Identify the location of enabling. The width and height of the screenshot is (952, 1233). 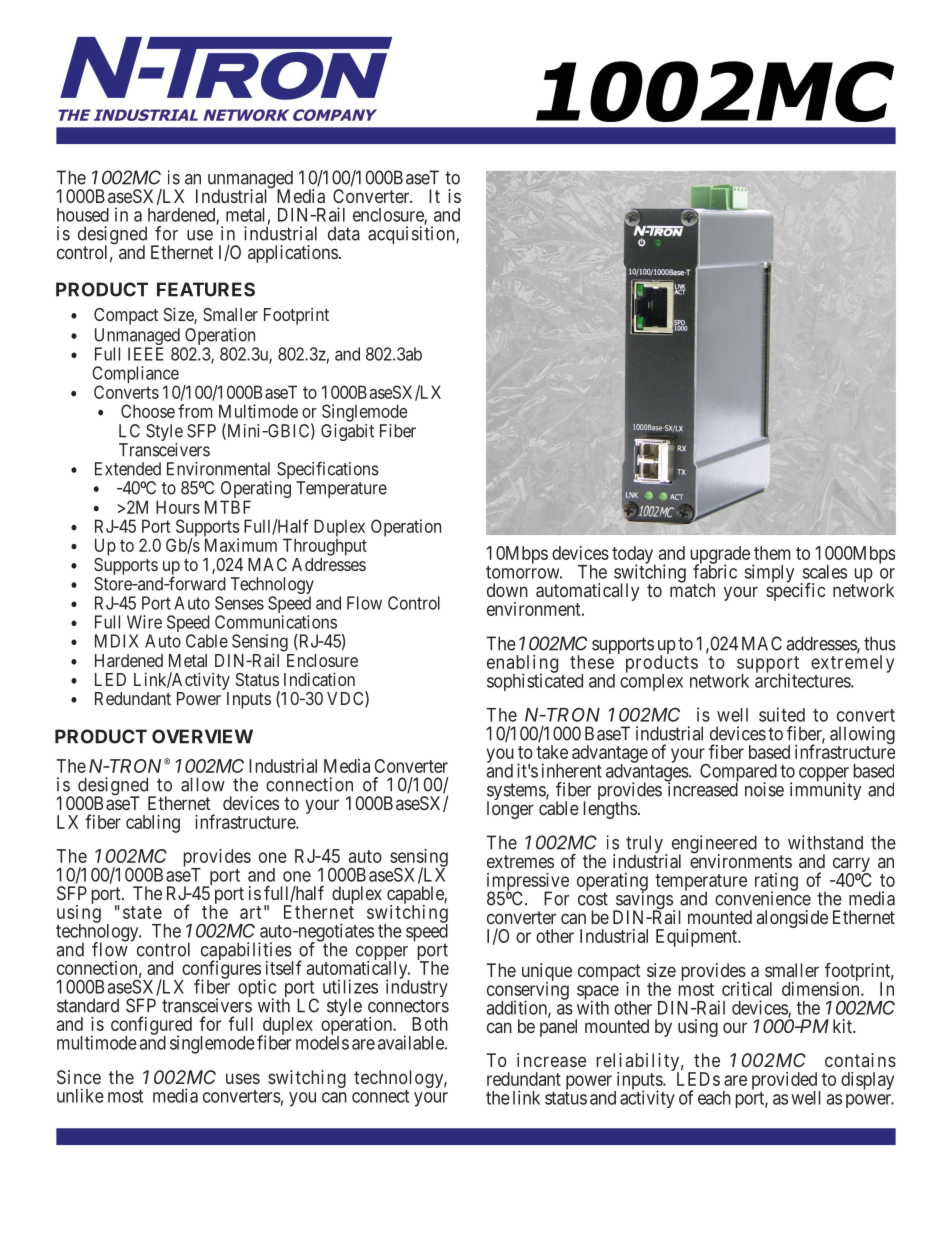
(522, 665).
